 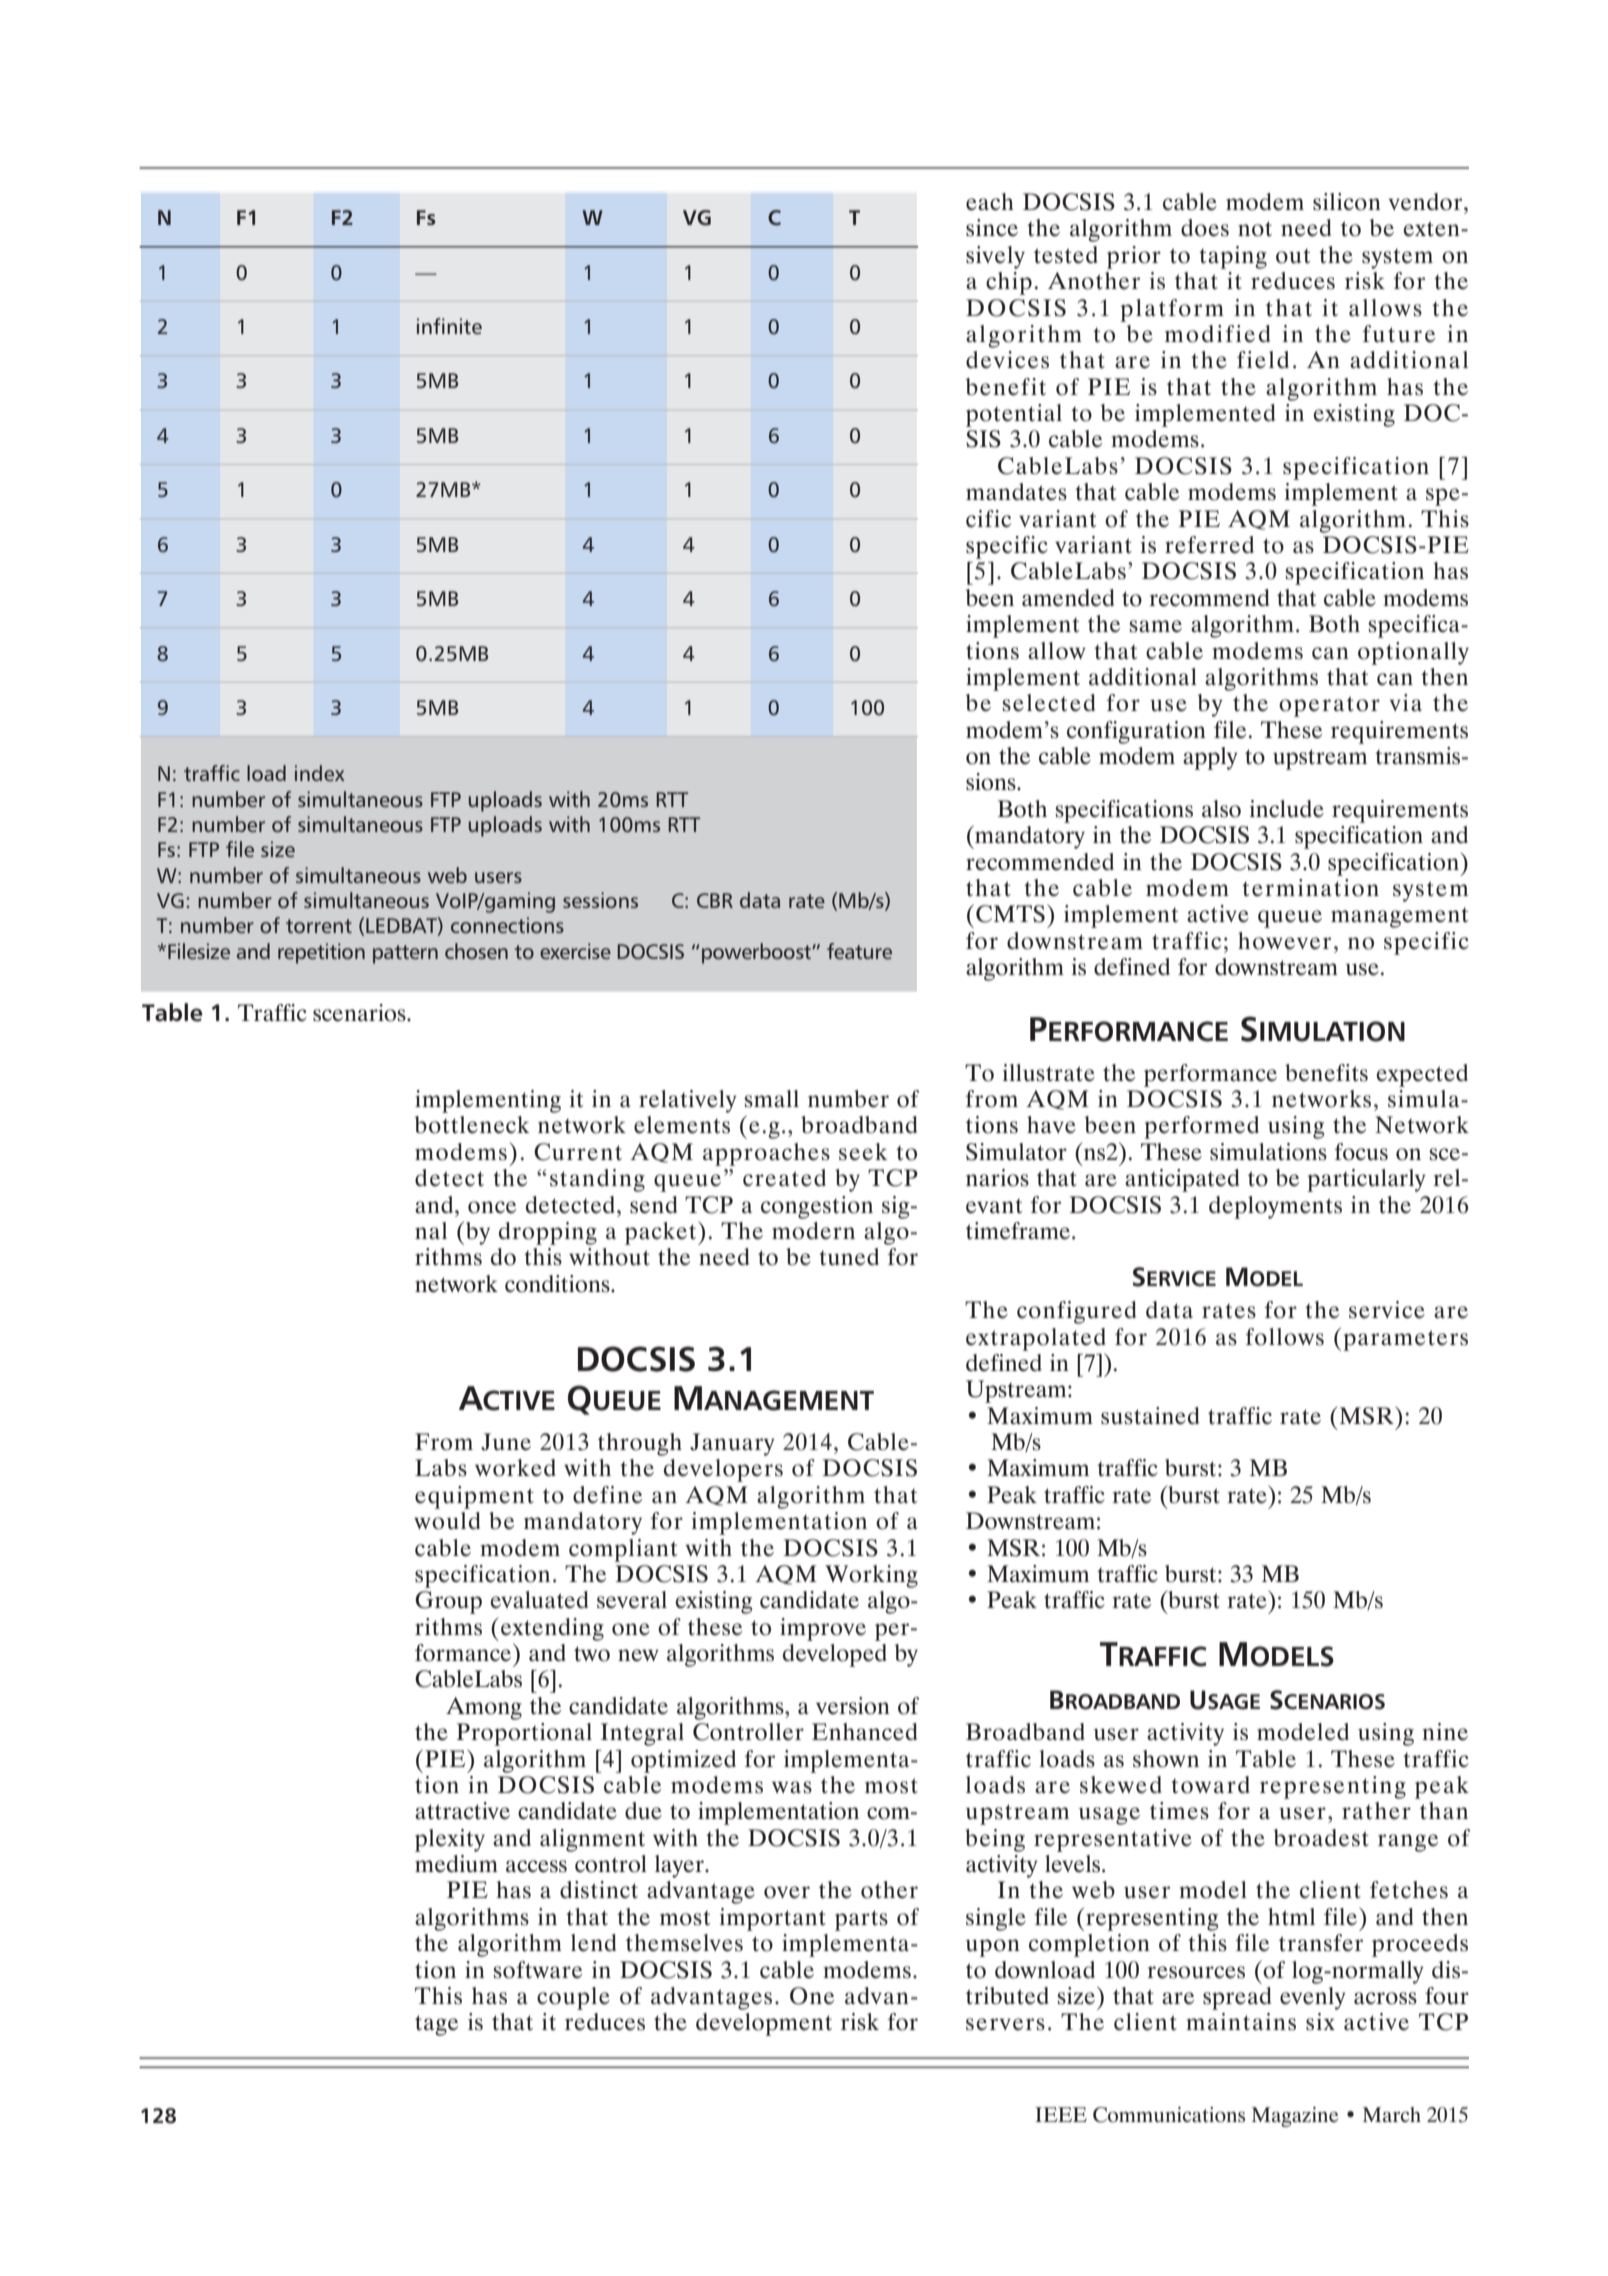 What do you see at coordinates (863, 1152) in the screenshot?
I see `seek` at bounding box center [863, 1152].
